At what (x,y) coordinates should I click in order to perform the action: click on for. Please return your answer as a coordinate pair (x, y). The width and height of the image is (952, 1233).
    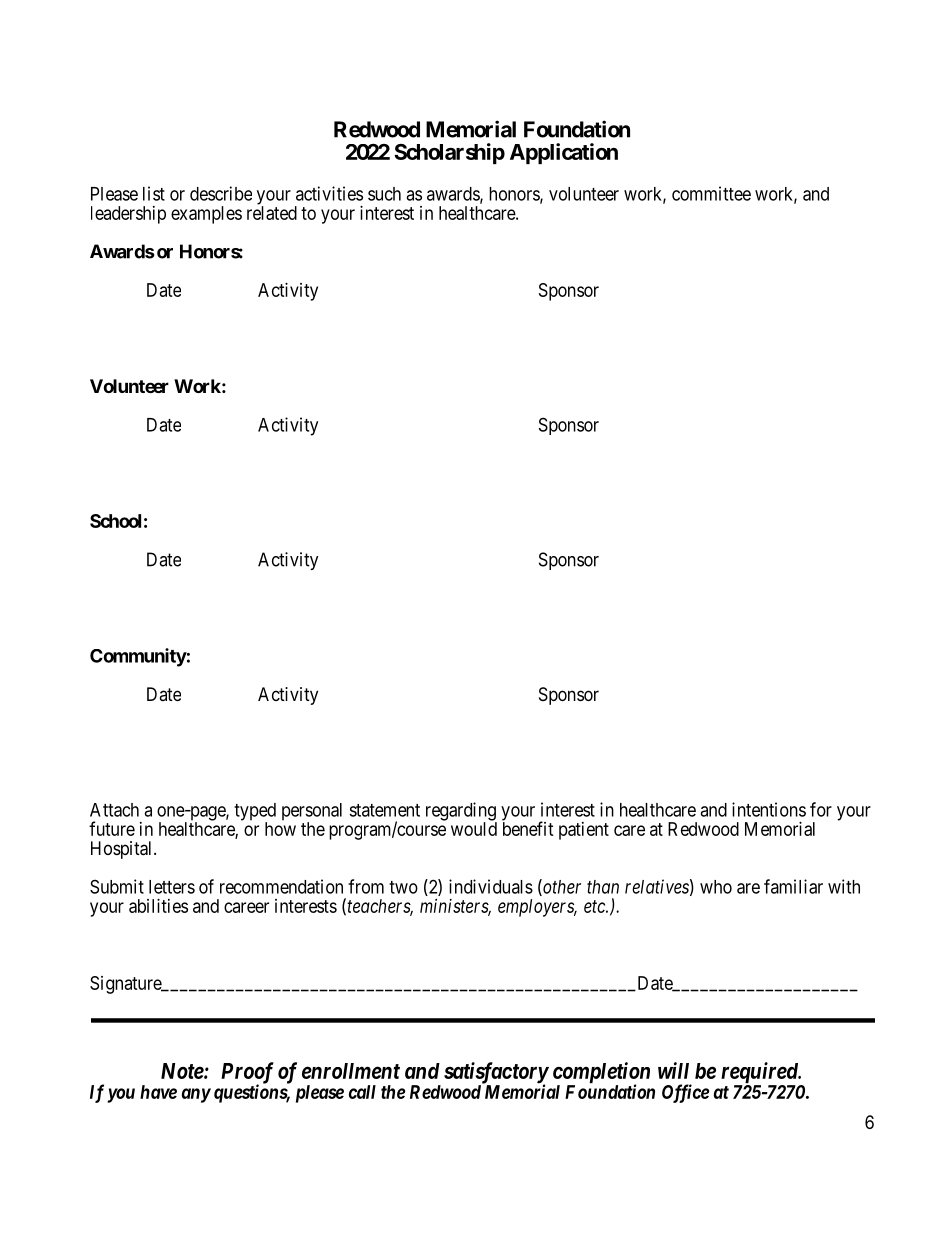
    Looking at the image, I should click on (821, 809).
